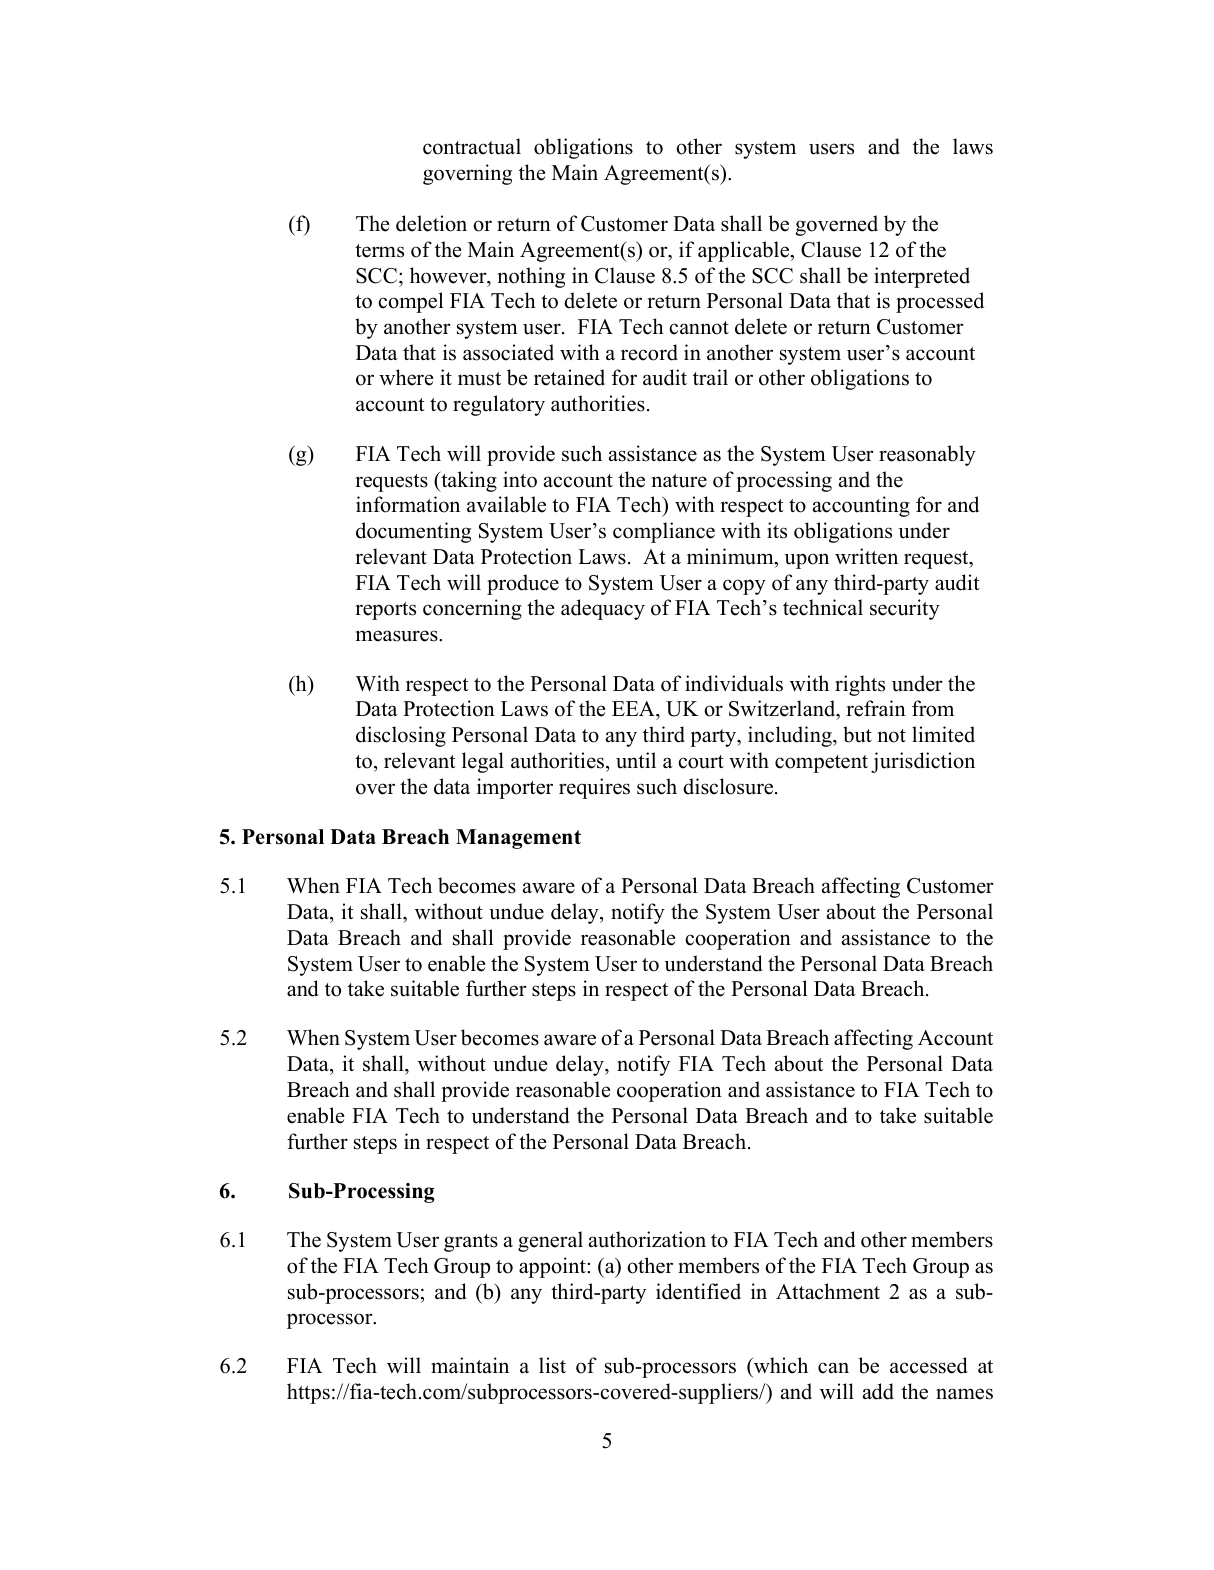 Image resolution: width=1214 pixels, height=1570 pixels. Describe the element at coordinates (701, 762) in the image. I see `court` at that location.
